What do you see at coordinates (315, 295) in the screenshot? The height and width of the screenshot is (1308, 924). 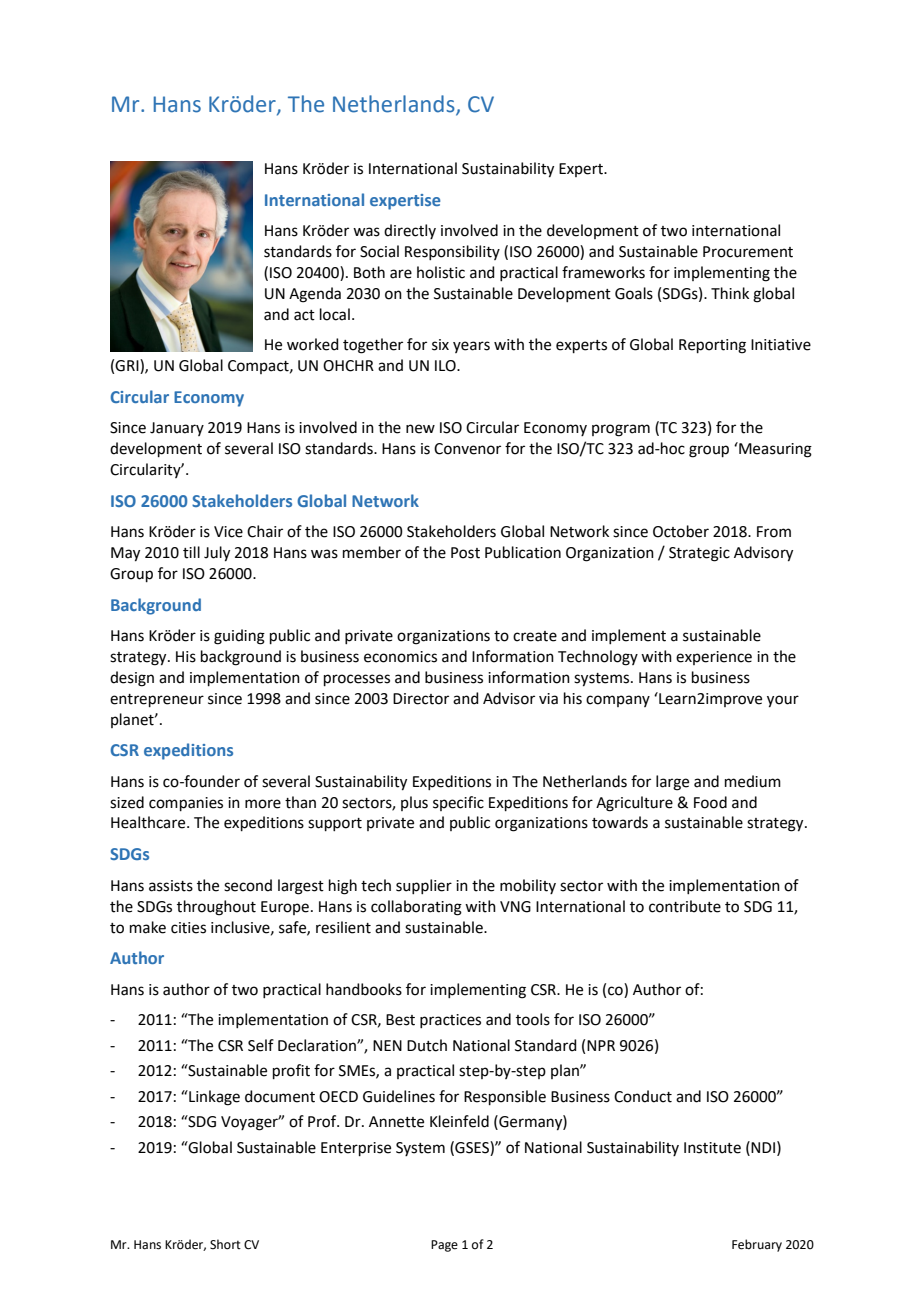 I see `Agenda` at bounding box center [315, 295].
